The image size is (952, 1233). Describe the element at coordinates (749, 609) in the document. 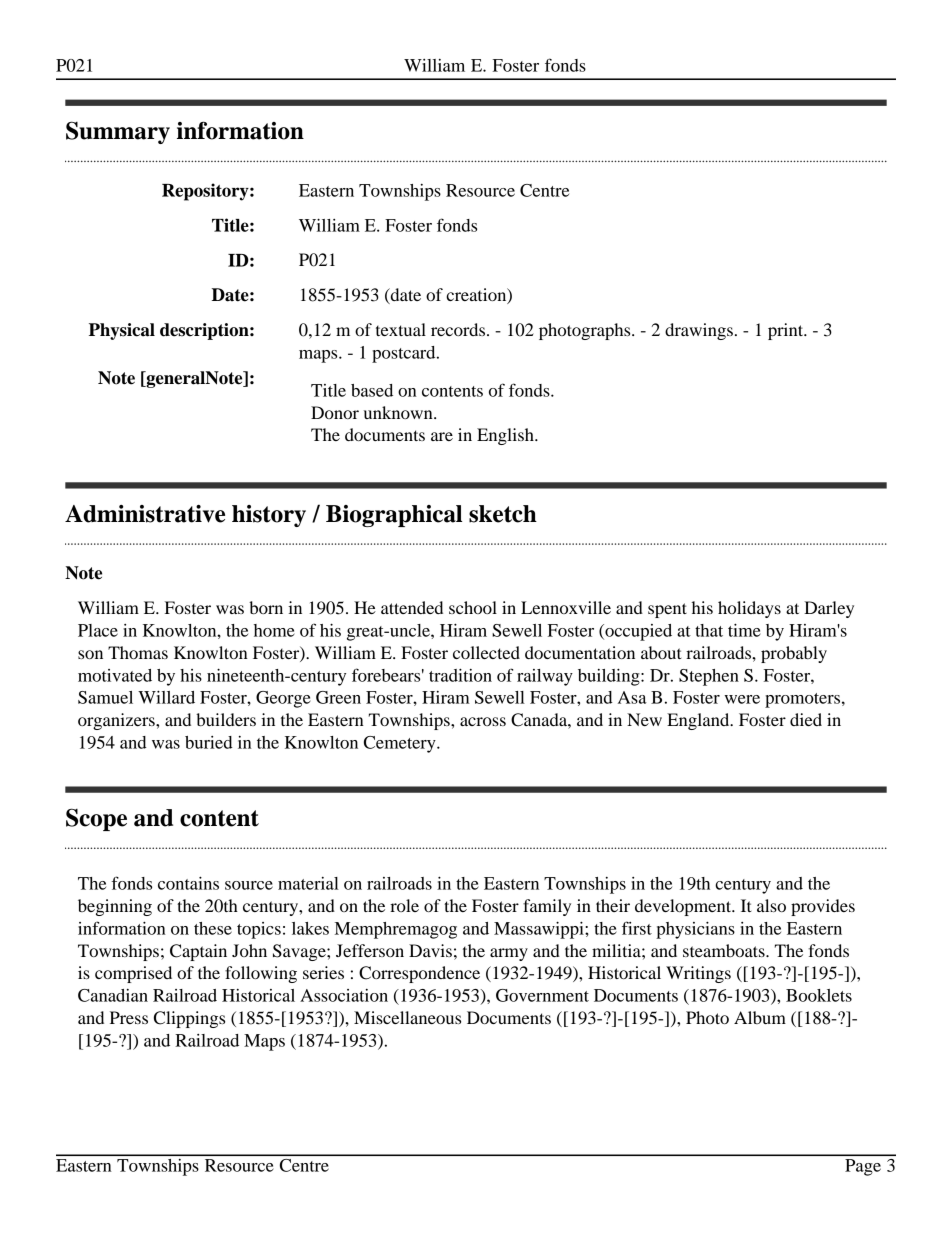

I see `holidays` at that location.
